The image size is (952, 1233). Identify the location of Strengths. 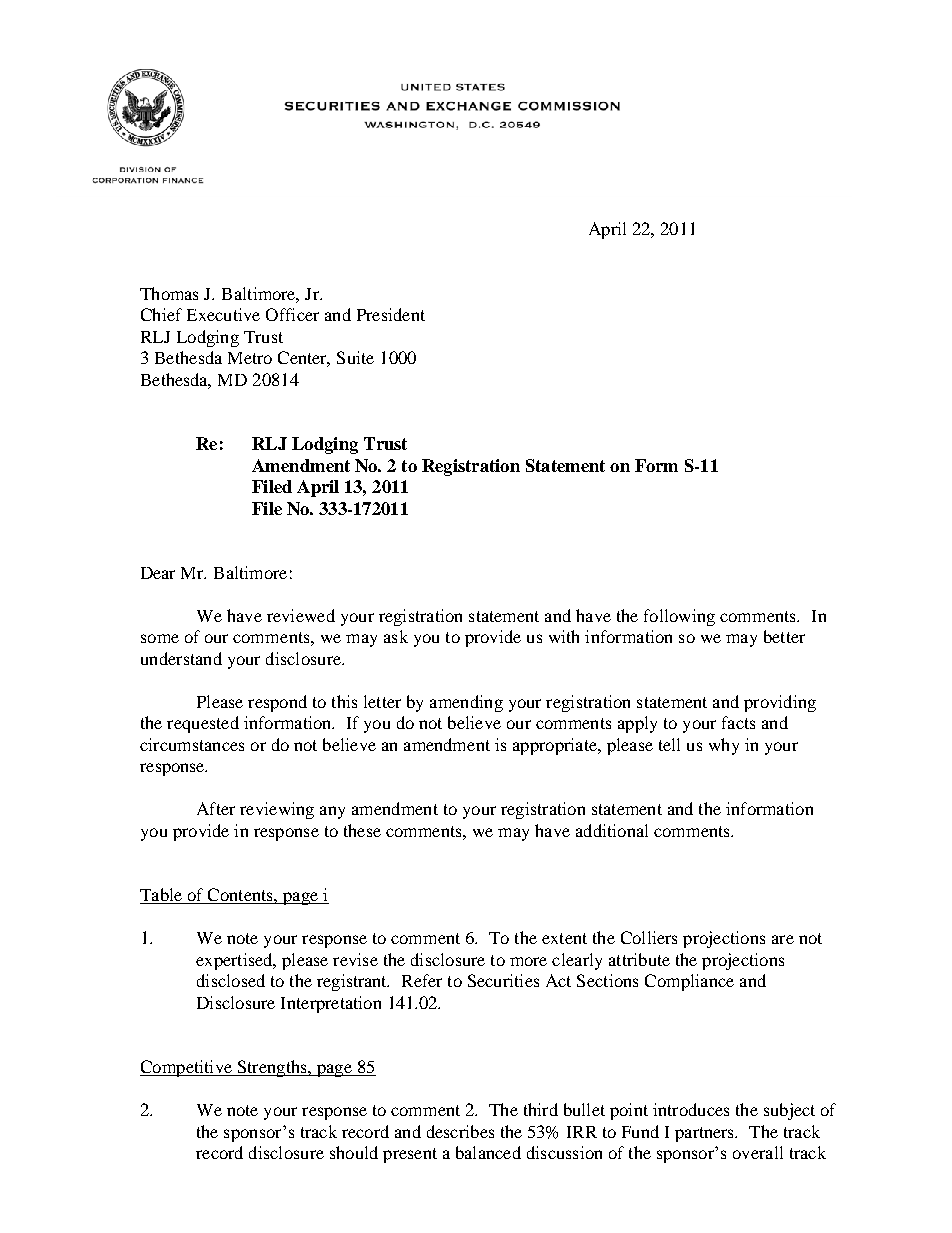
(272, 1068).
